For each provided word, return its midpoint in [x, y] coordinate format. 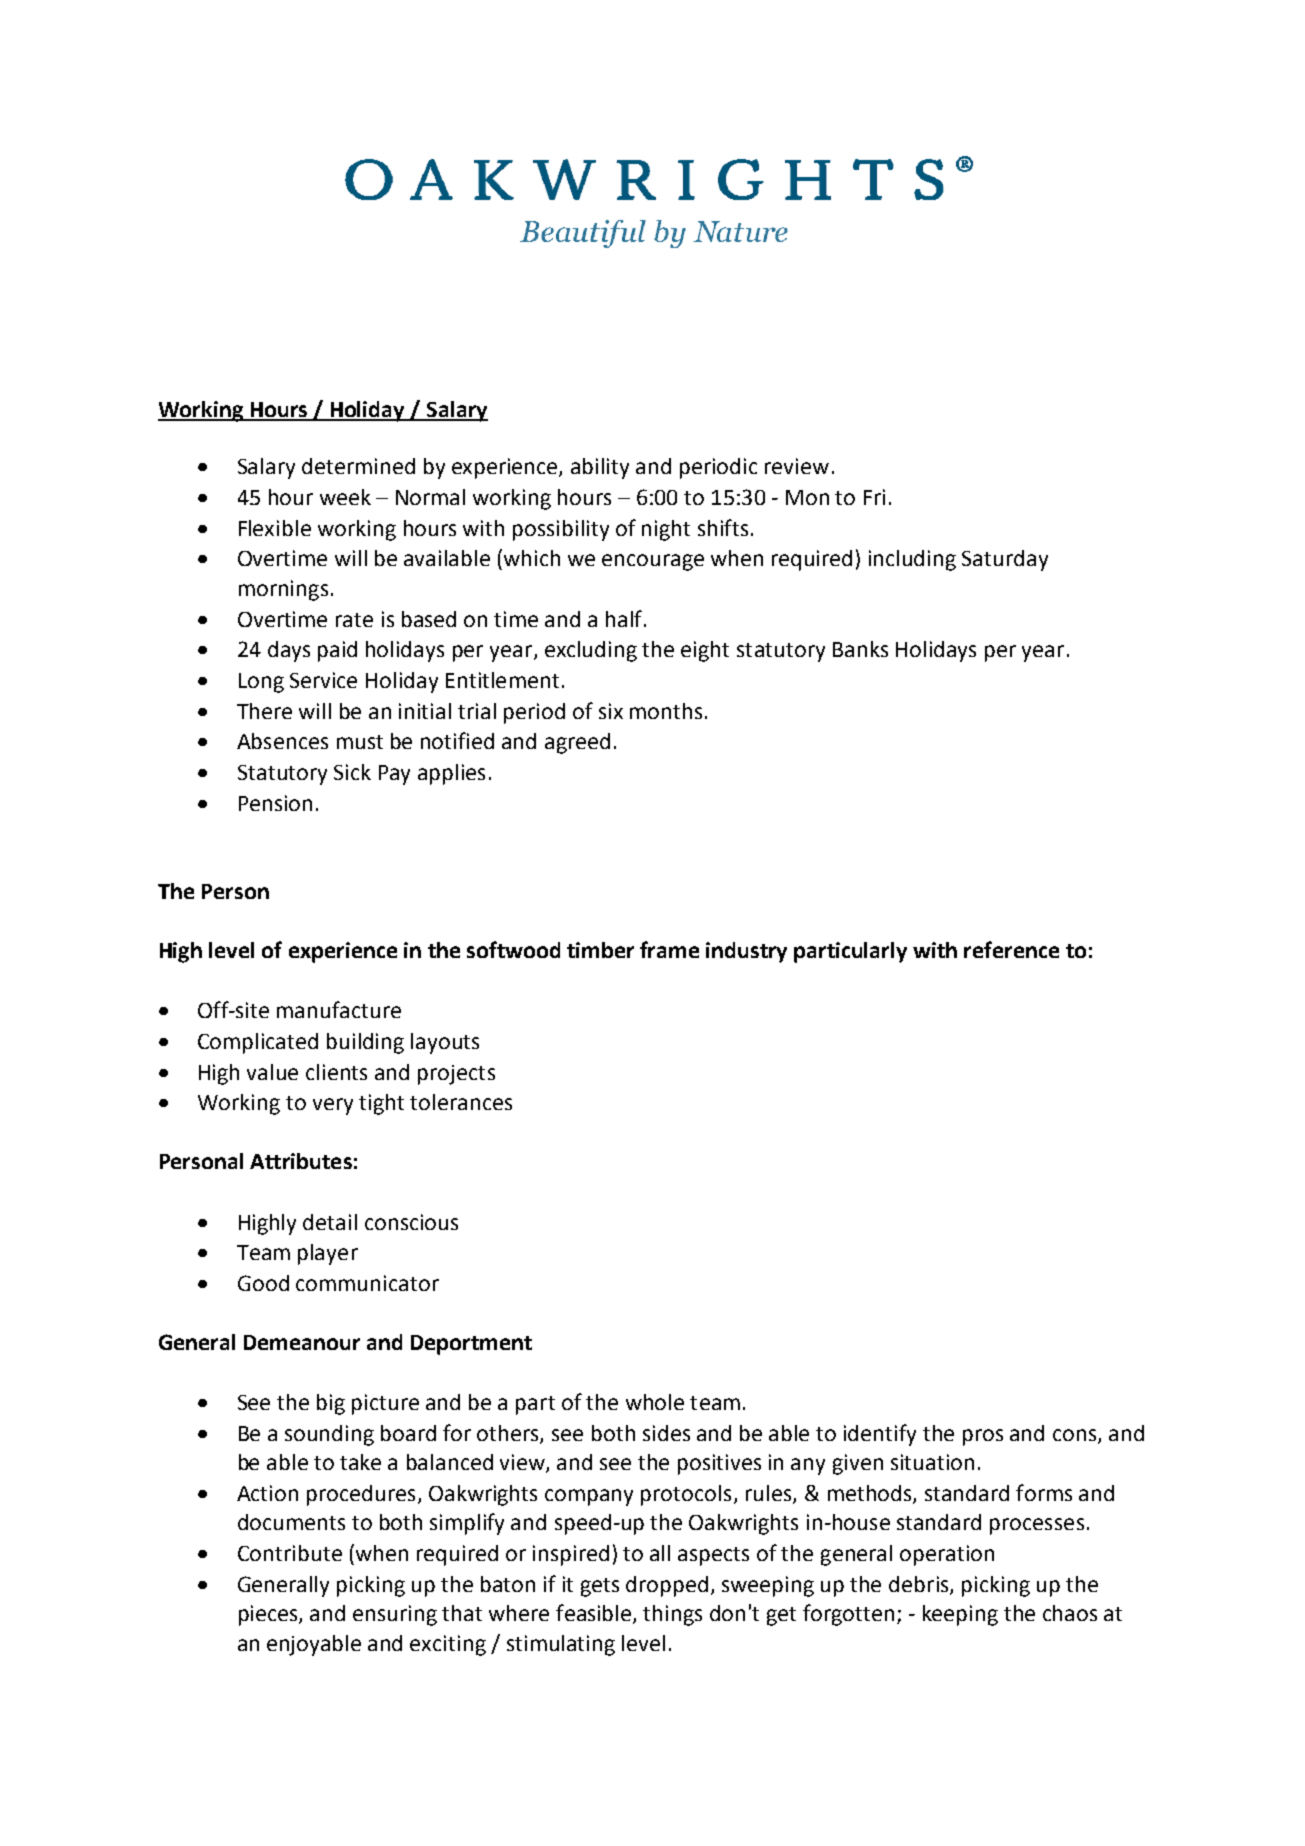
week [345, 497]
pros [983, 1437]
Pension [275, 803]
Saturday [1005, 560]
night [666, 530]
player [328, 1254]
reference [1011, 949]
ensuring [395, 1615]
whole [655, 1402]
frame [669, 949]
